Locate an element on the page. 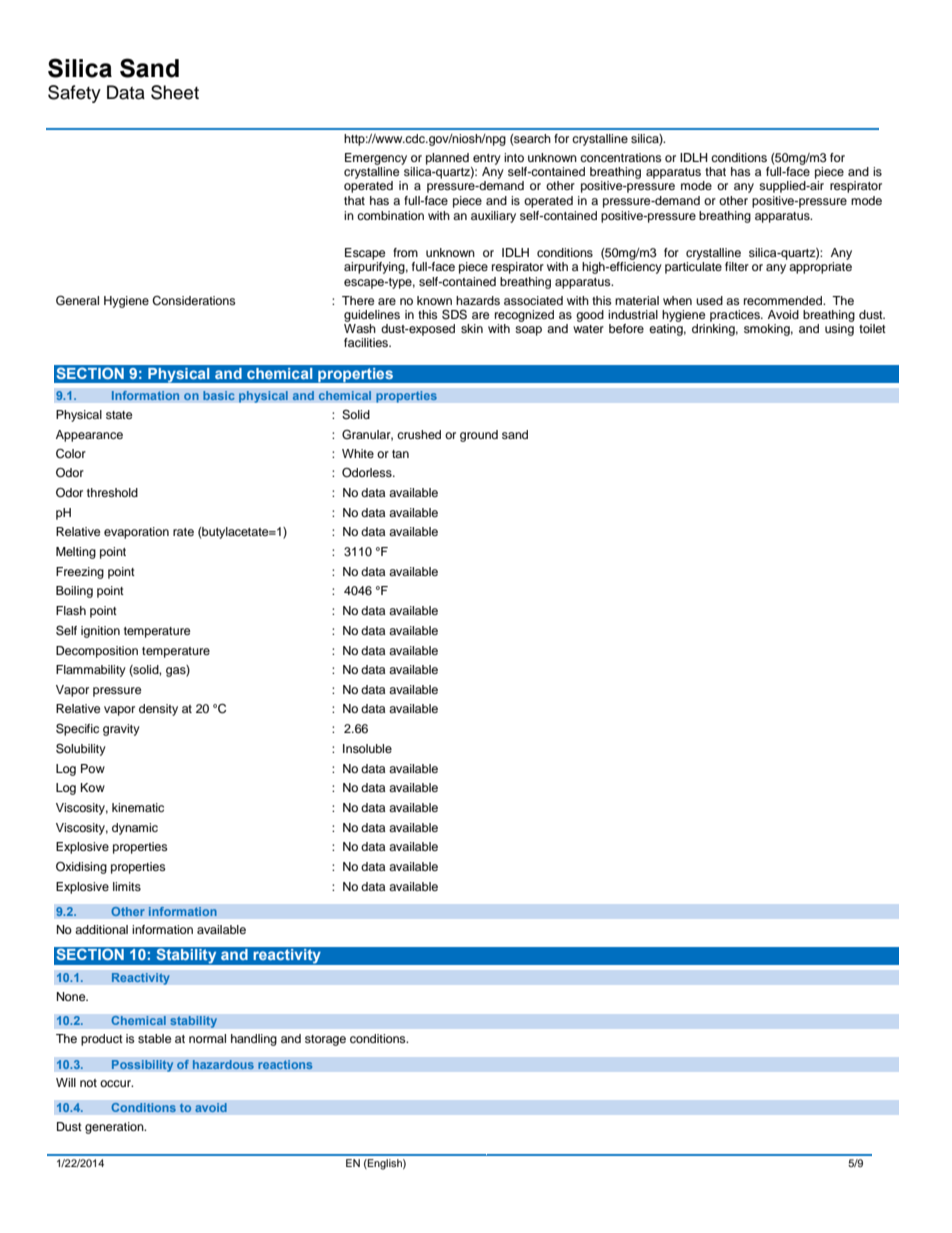  concentrations is located at coordinates (621, 157).
